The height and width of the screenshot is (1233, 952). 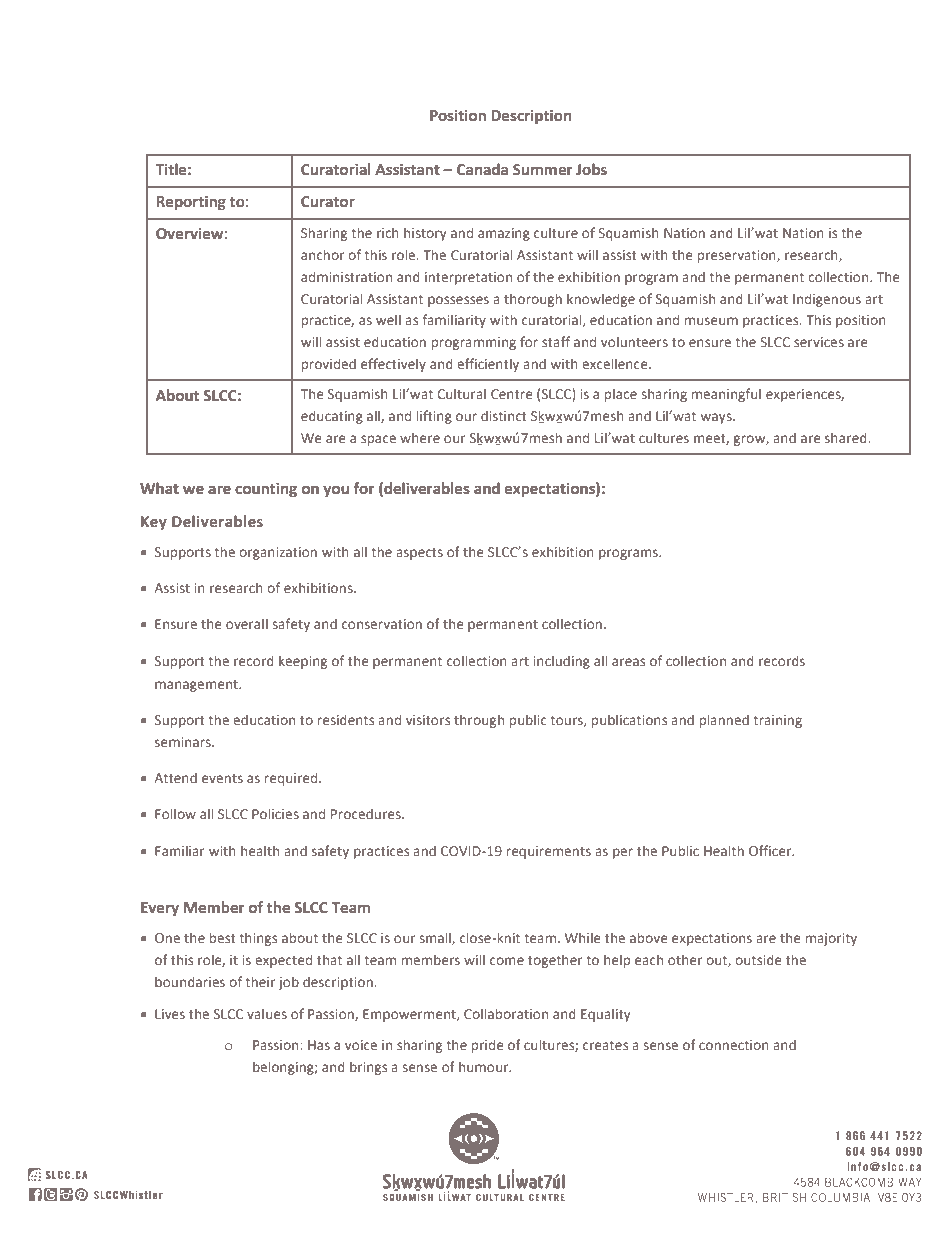 I want to click on counting, so click(x=266, y=490).
